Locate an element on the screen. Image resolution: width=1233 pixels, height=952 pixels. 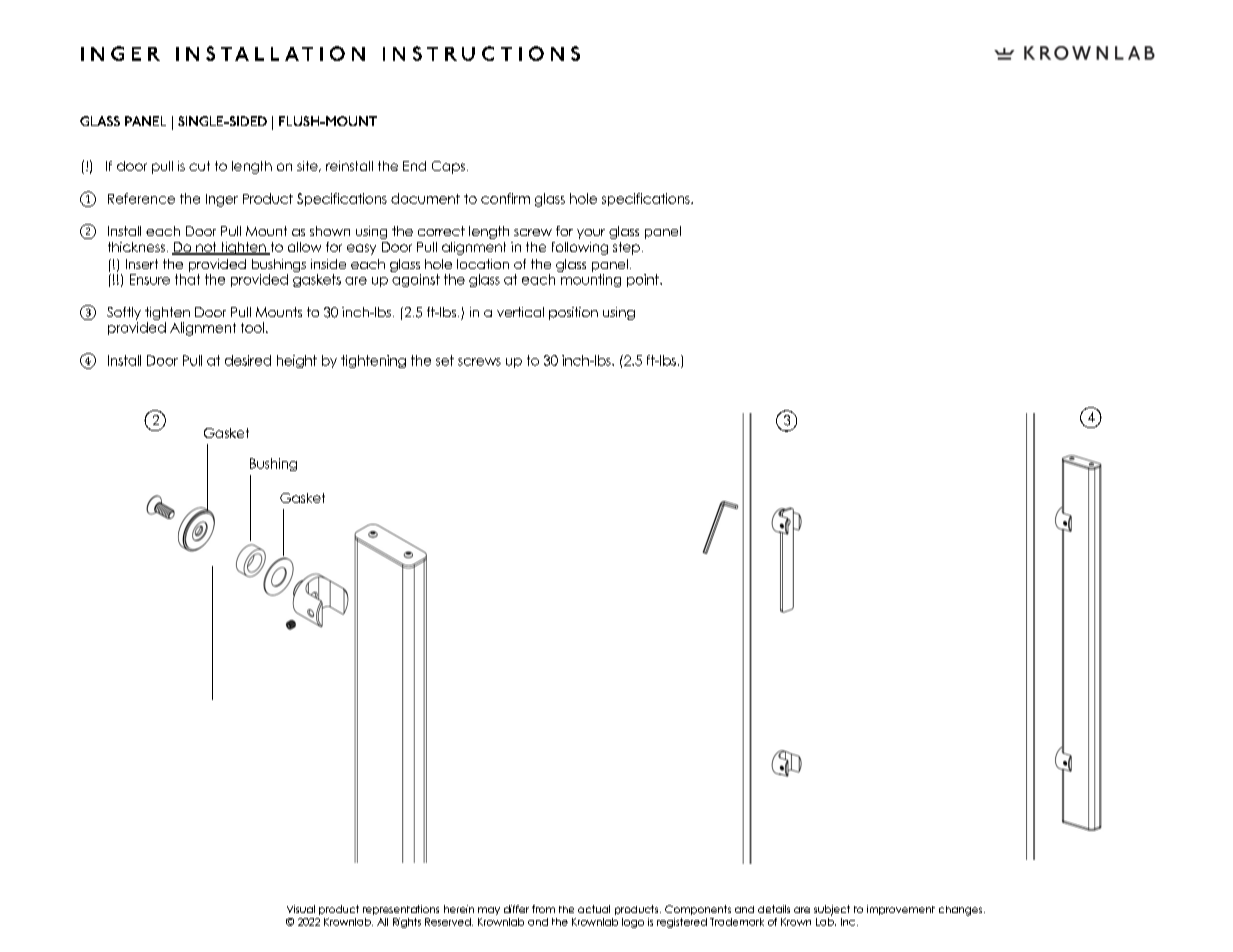
tool is located at coordinates (252, 327).
